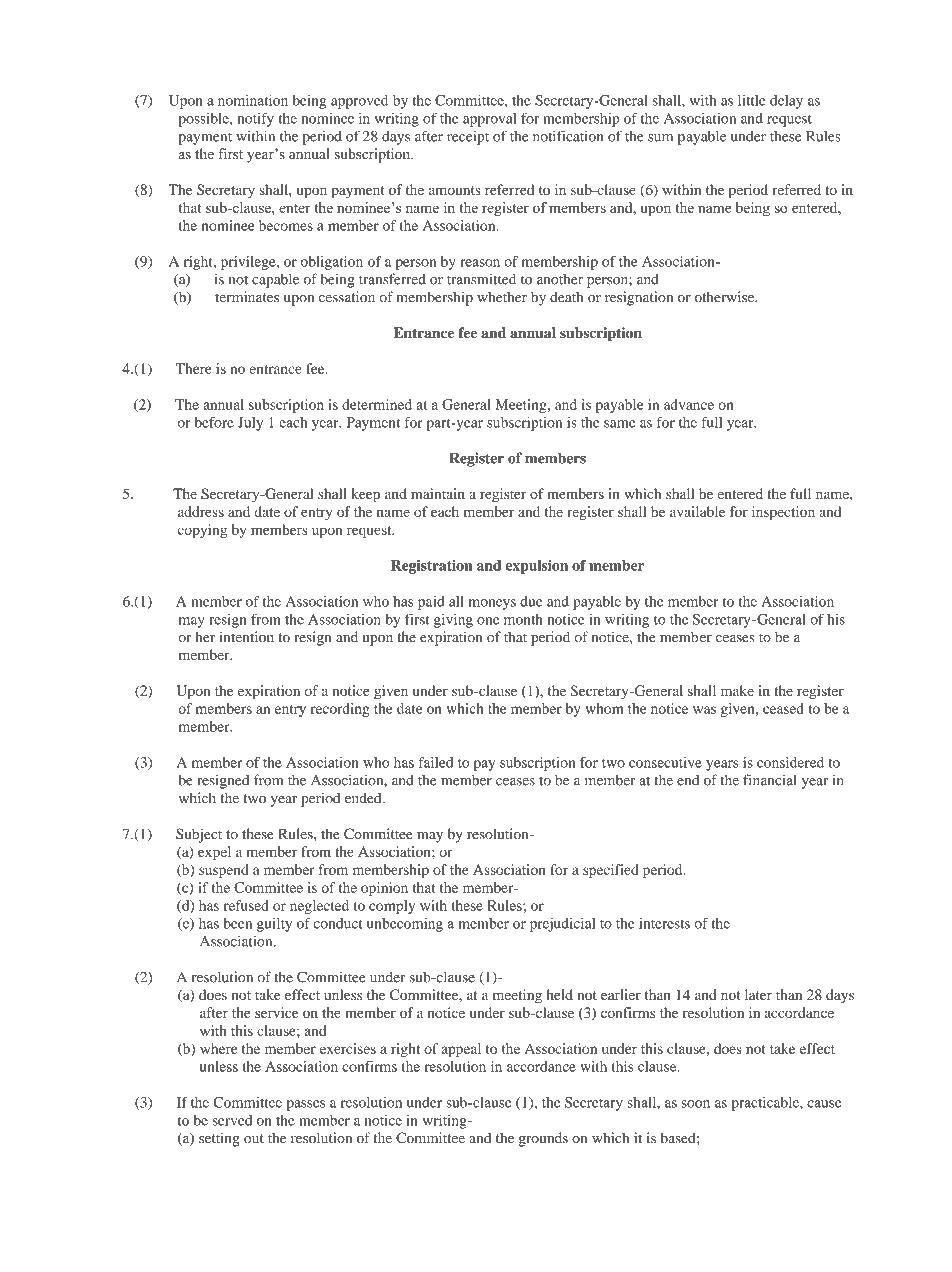 This screenshot has width=952, height=1272. What do you see at coordinates (246, 637) in the screenshot?
I see `intention` at bounding box center [246, 637].
